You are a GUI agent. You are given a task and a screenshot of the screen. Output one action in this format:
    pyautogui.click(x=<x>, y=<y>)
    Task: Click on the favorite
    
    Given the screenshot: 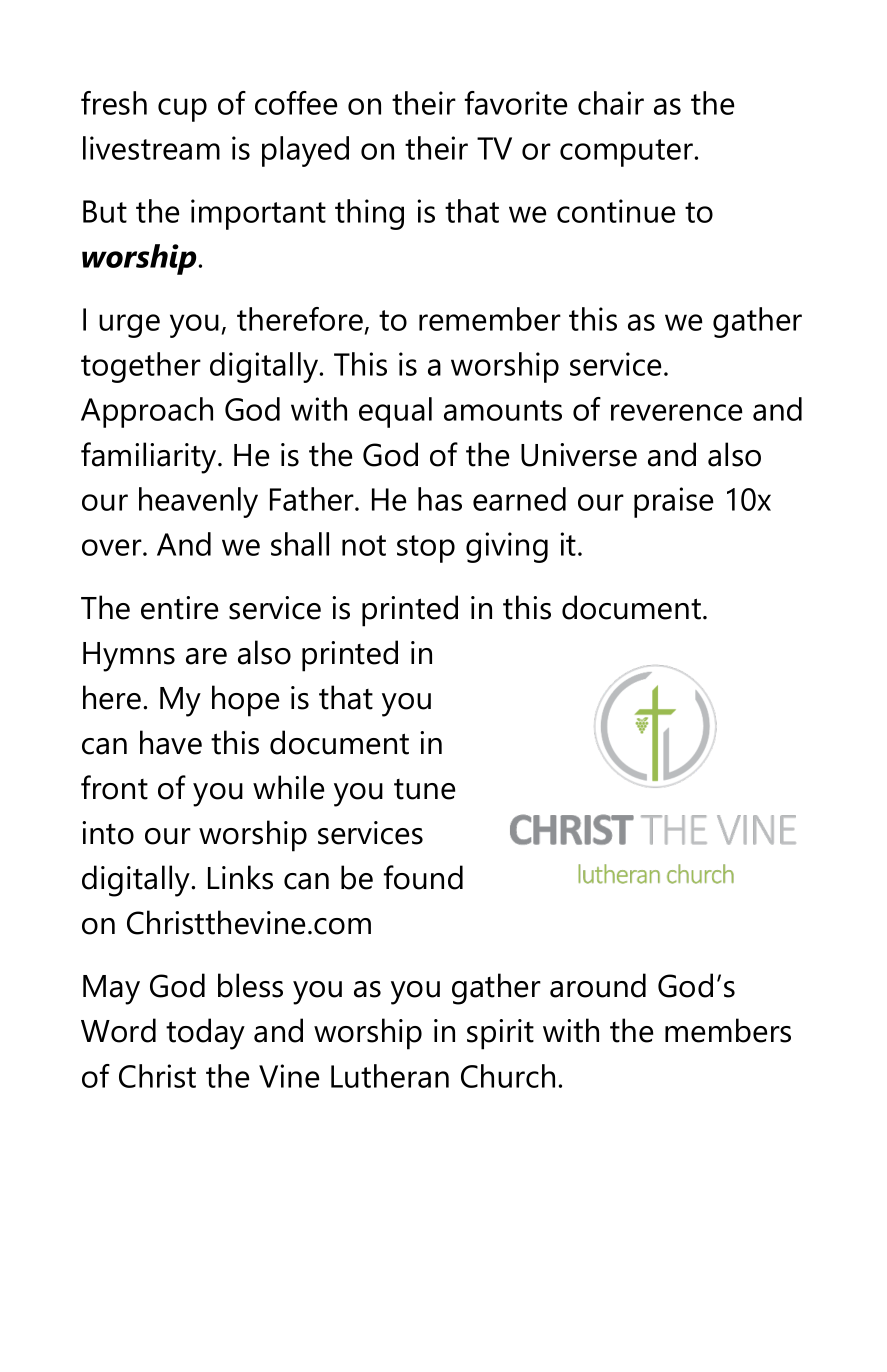 What is the action you would take?
    pyautogui.click(x=516, y=103)
